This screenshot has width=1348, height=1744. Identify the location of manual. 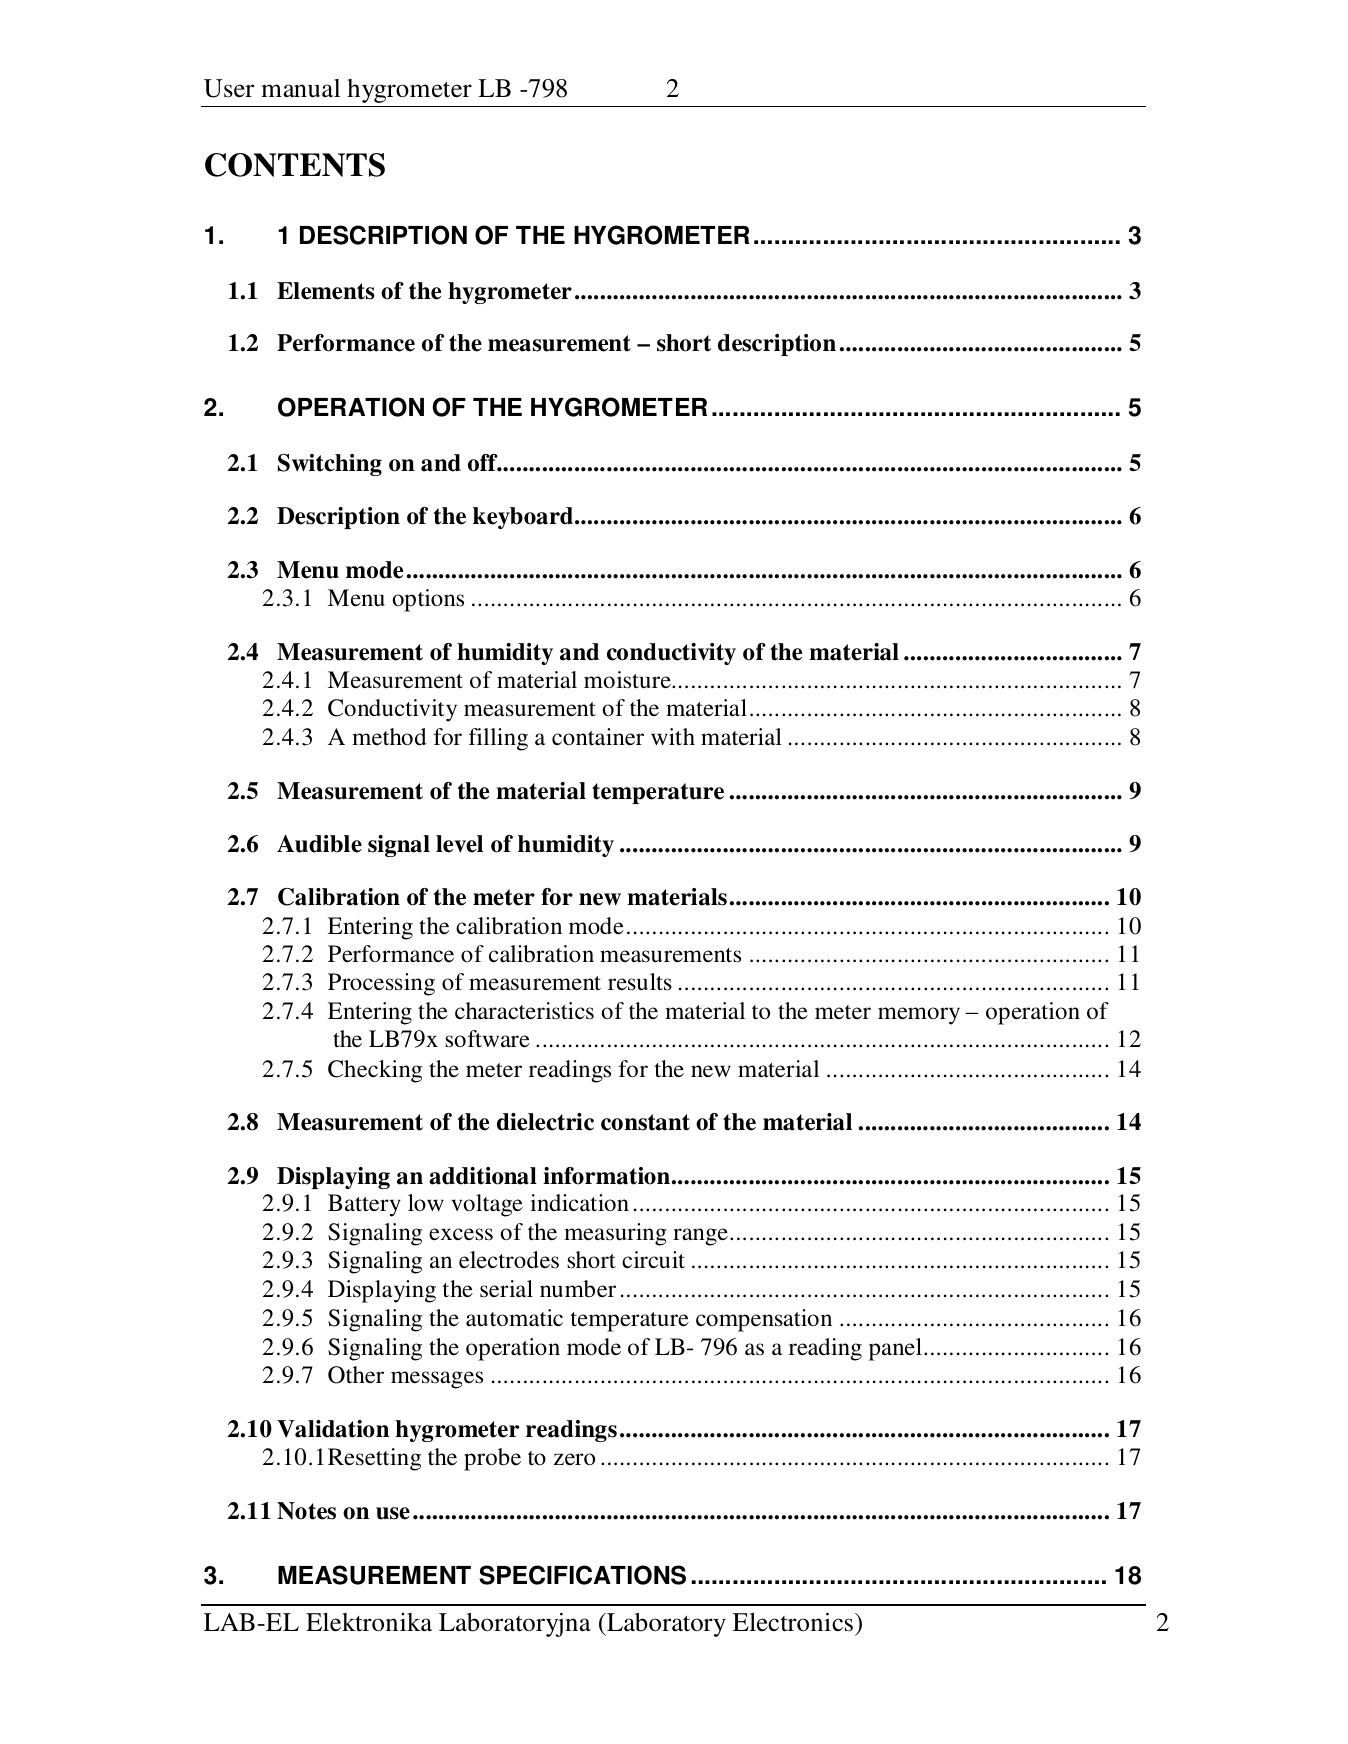
(300, 88).
